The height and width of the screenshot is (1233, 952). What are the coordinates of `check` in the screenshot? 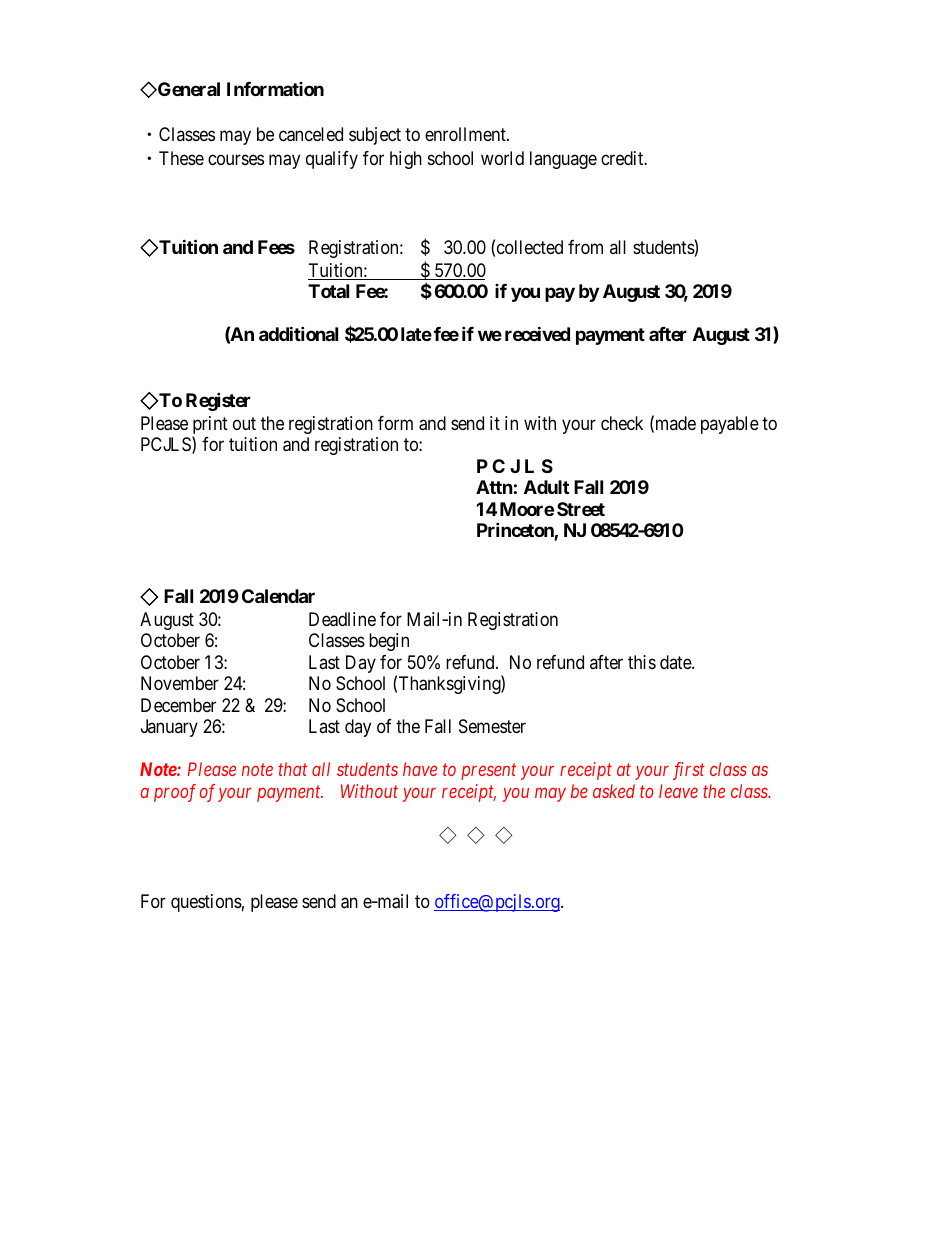 It's located at (622, 423).
